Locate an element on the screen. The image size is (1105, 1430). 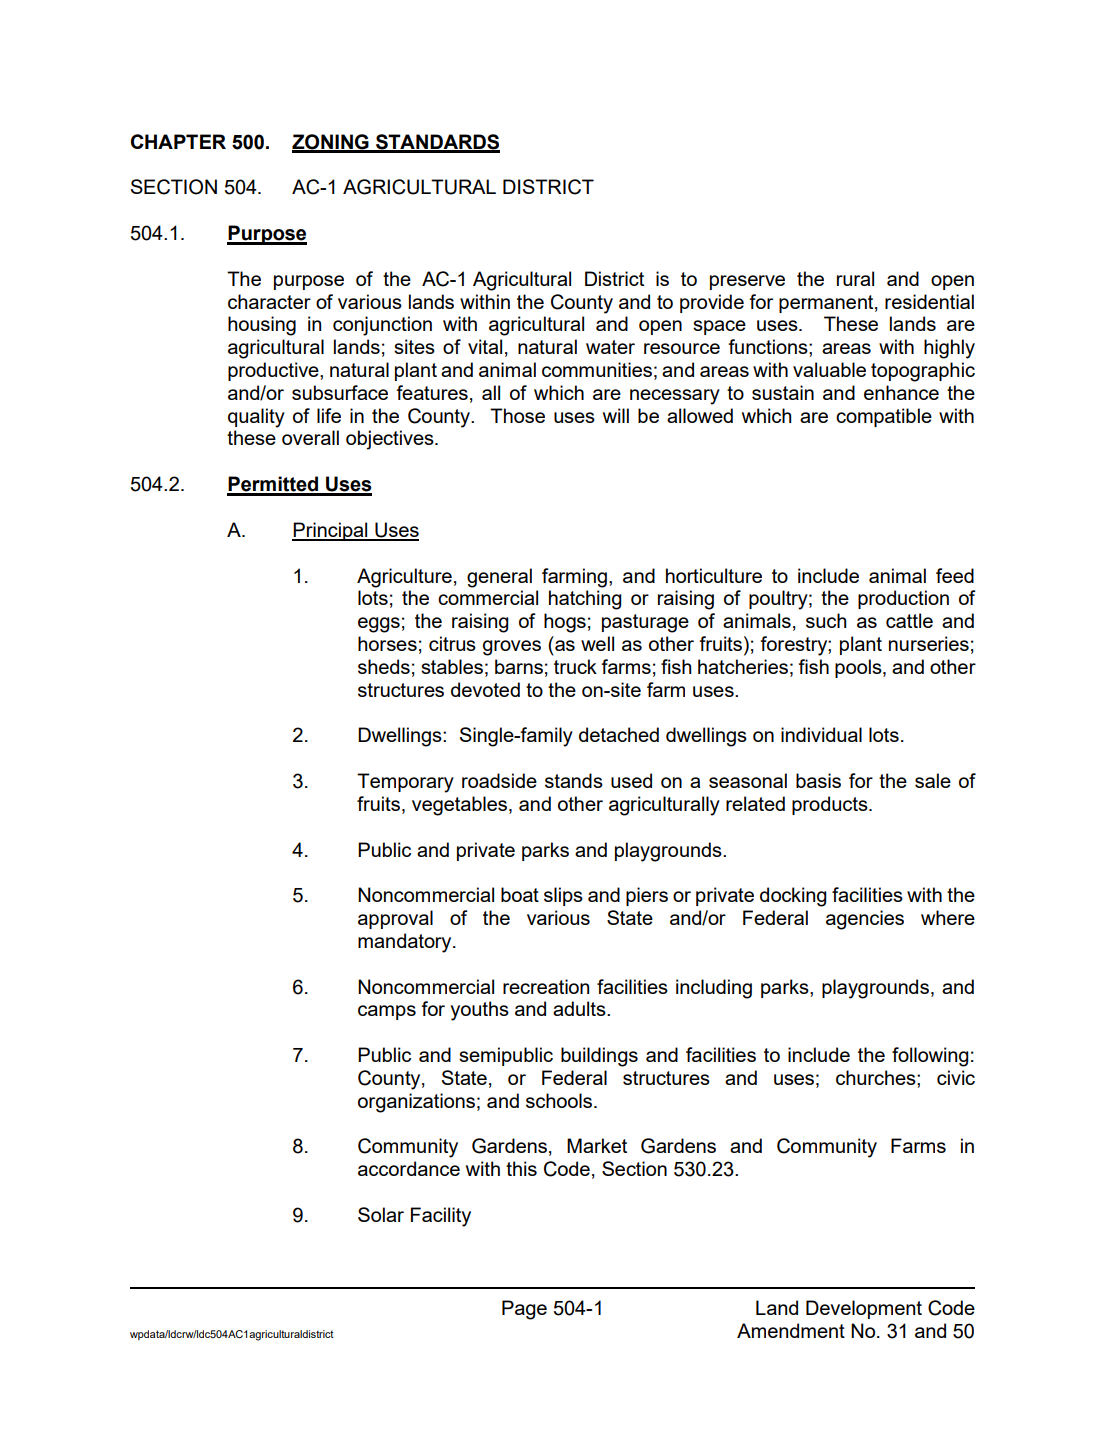
Solar is located at coordinates (381, 1214).
